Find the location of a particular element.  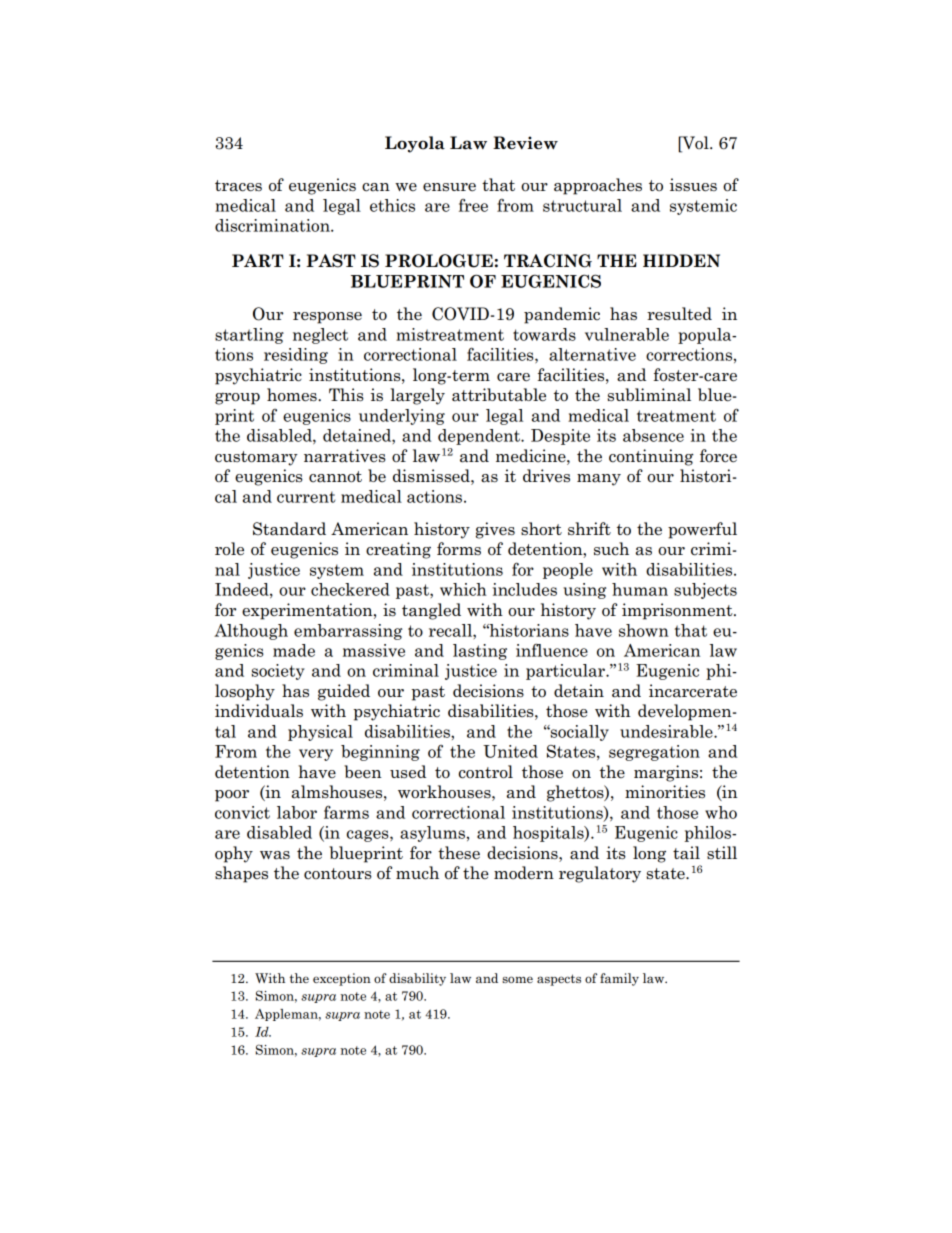

incarcerate is located at coordinates (693, 691).
